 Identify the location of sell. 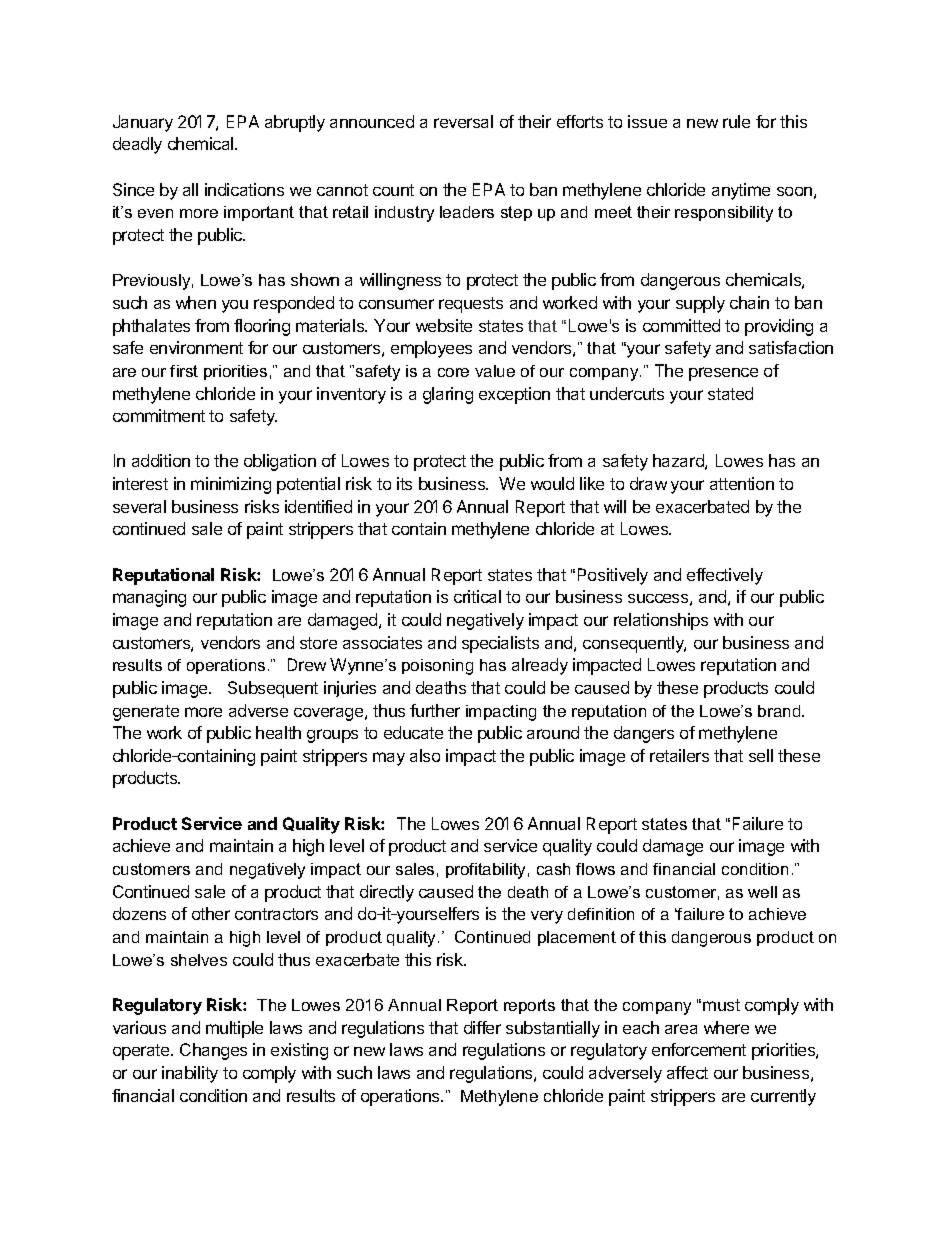
(761, 755).
